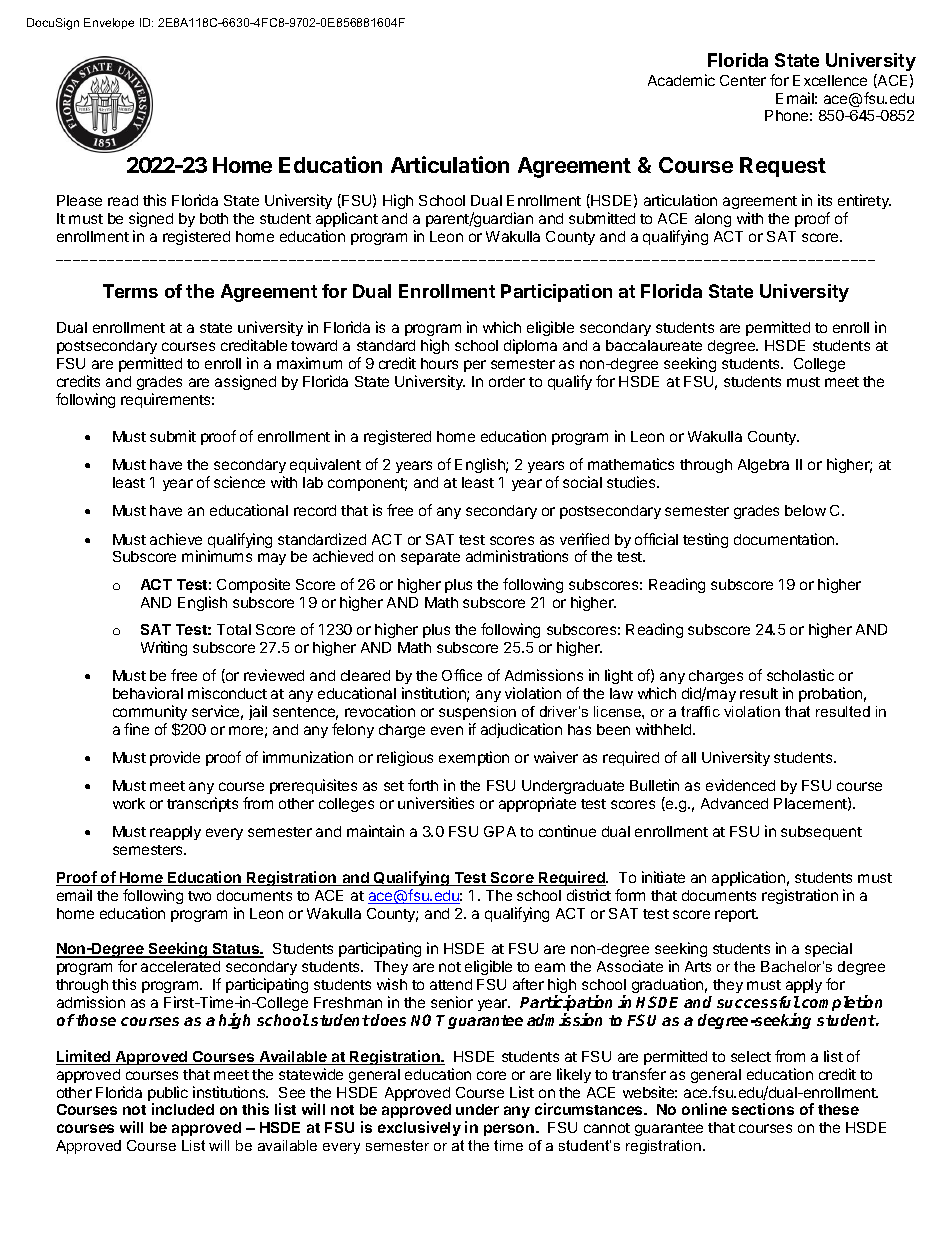  I want to click on community, so click(150, 712).
